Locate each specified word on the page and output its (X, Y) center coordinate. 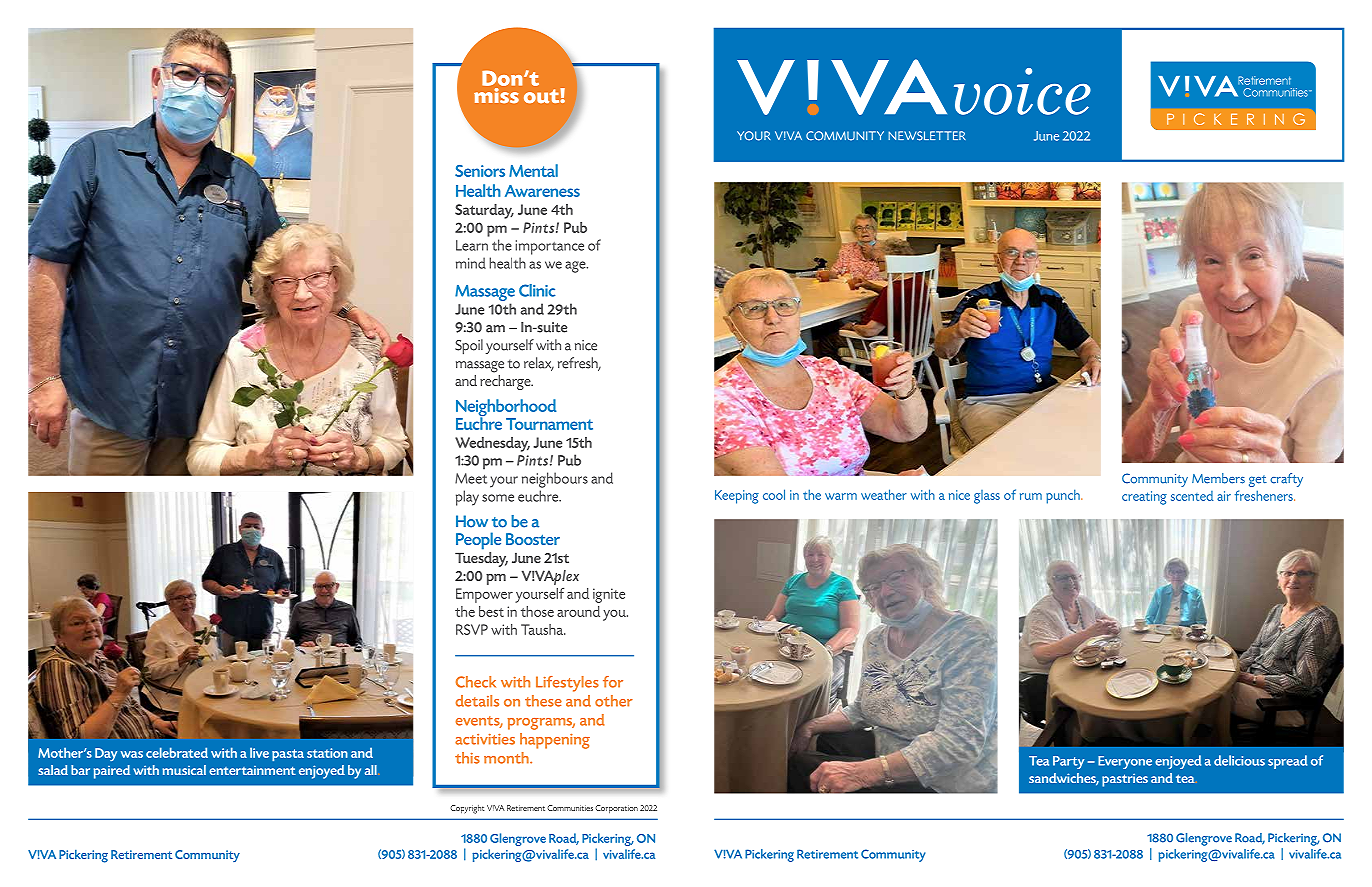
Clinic (537, 290)
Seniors (480, 171)
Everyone (1125, 762)
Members (1218, 478)
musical (184, 770)
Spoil (469, 347)
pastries (1125, 780)
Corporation (616, 809)
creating (1144, 498)
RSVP (472, 629)
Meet (471, 478)
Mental (533, 170)
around (578, 611)
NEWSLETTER (927, 136)
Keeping (737, 497)
